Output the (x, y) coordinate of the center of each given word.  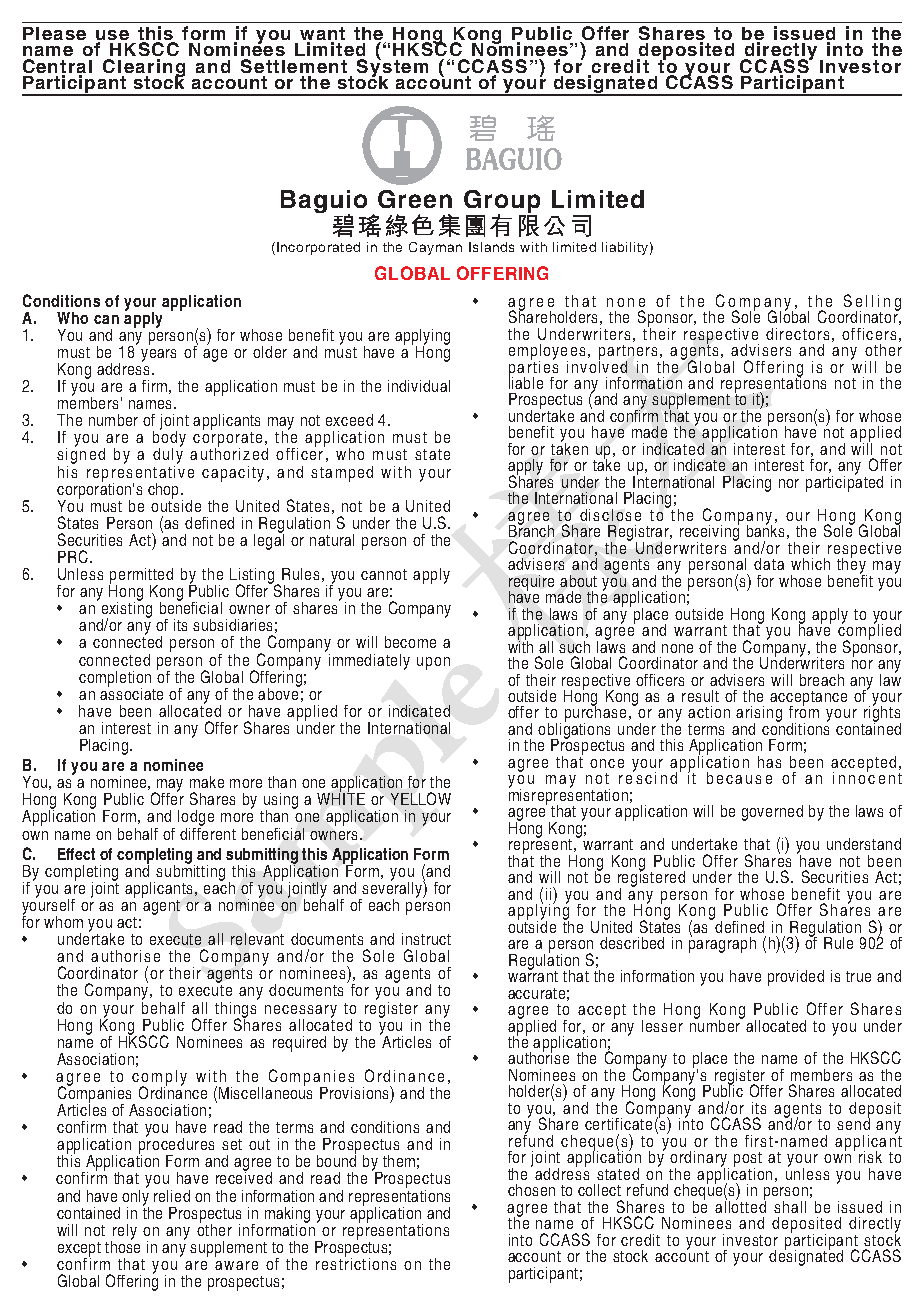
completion (115, 680)
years (158, 355)
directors (797, 334)
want (322, 35)
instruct (426, 939)
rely (124, 1233)
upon (433, 663)
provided (796, 978)
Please (54, 33)
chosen (531, 1190)
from (804, 711)
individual (419, 386)
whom (63, 922)
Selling (872, 303)
